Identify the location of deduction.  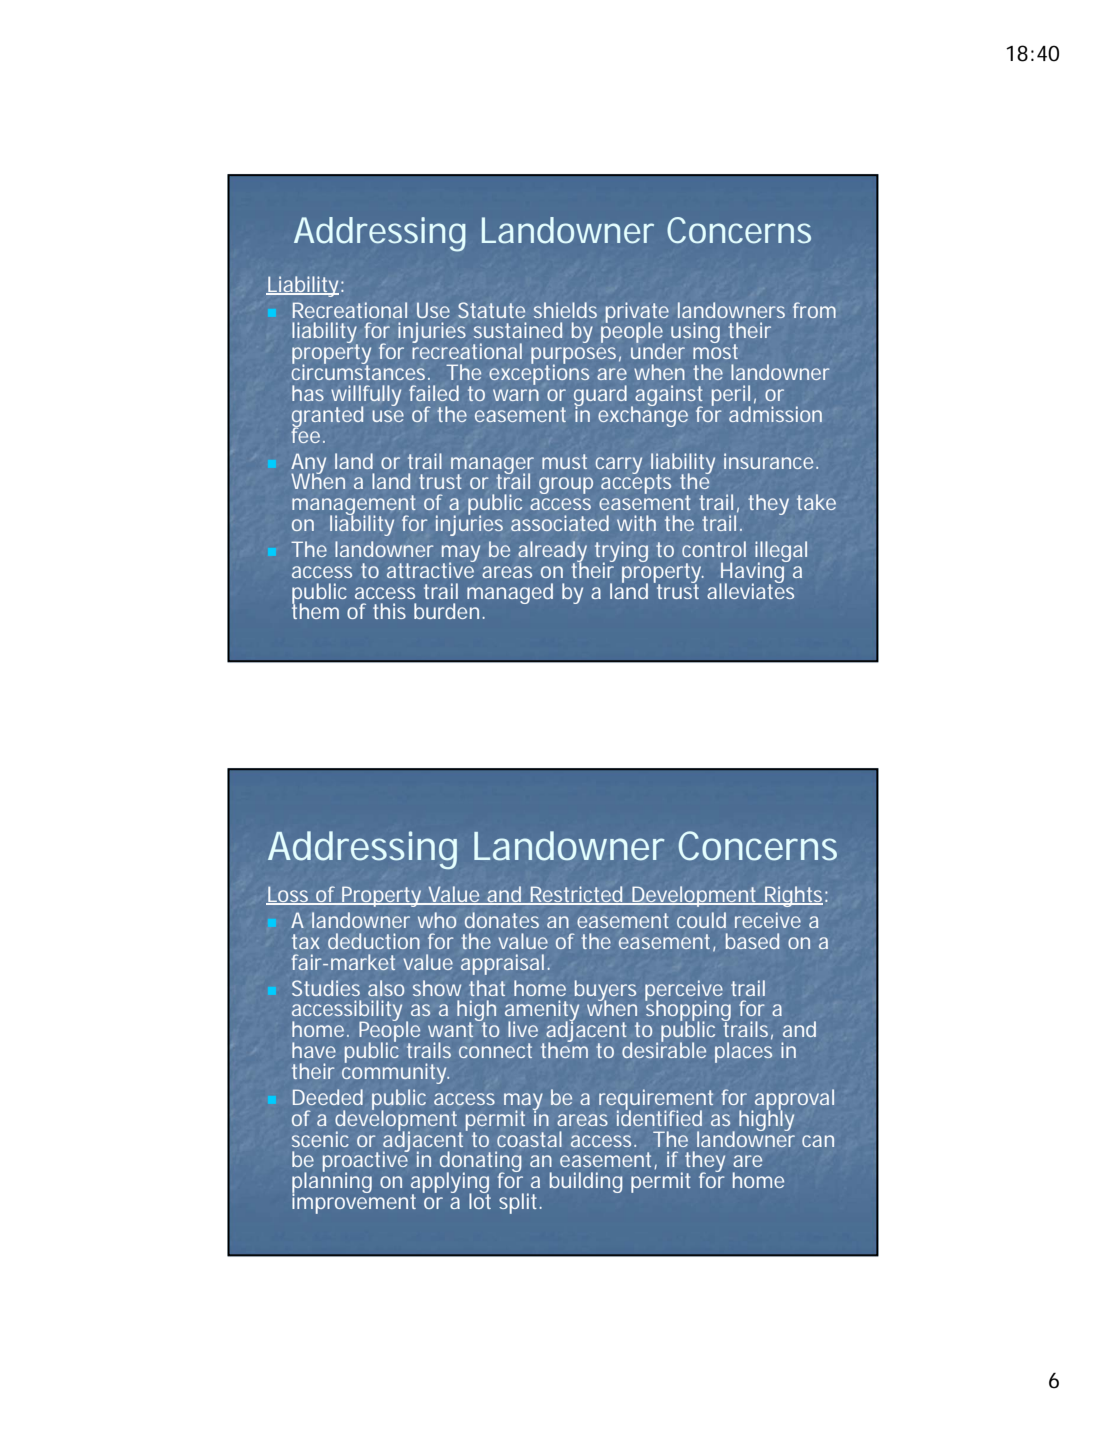
(374, 941).
